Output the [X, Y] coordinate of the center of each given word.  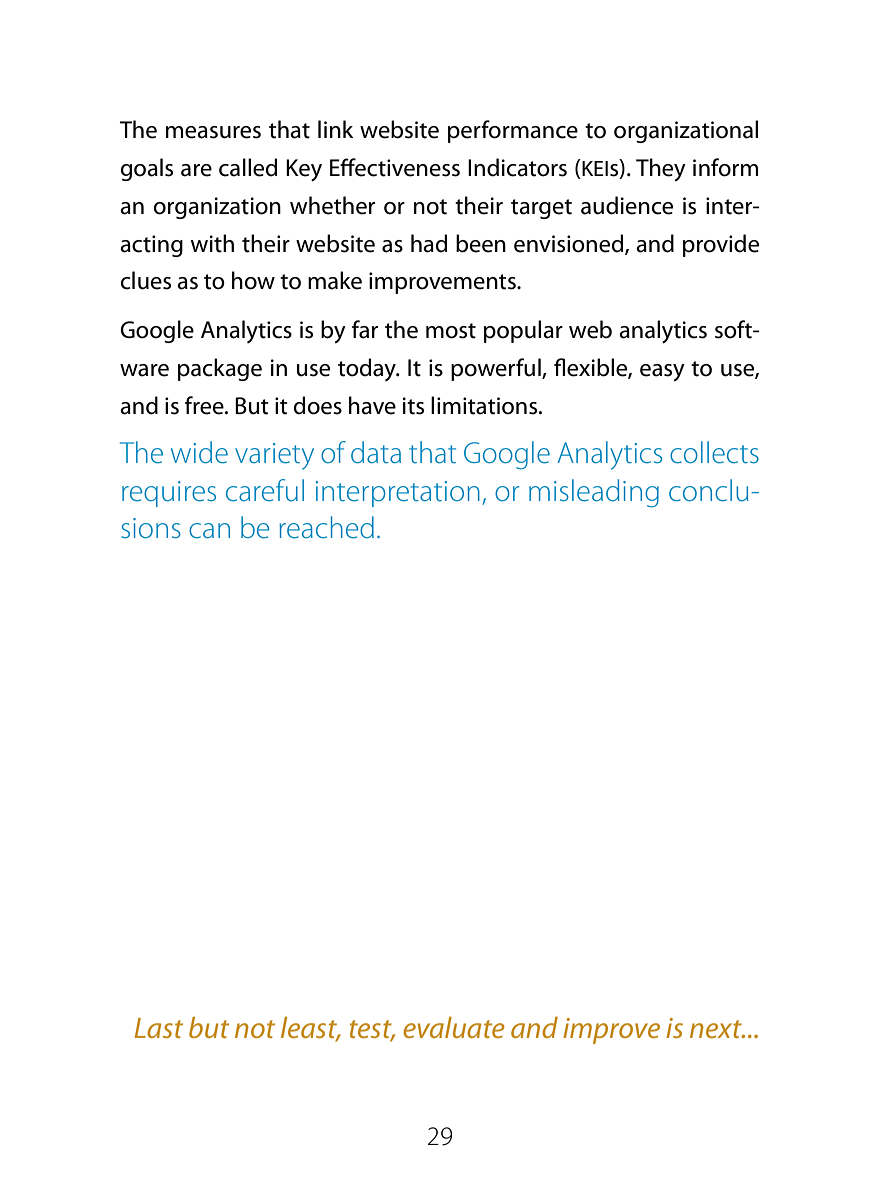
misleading [594, 493]
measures [213, 132]
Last [158, 1028]
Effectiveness [395, 167]
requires [169, 494]
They [661, 170]
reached [326, 527]
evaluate [454, 1027]
